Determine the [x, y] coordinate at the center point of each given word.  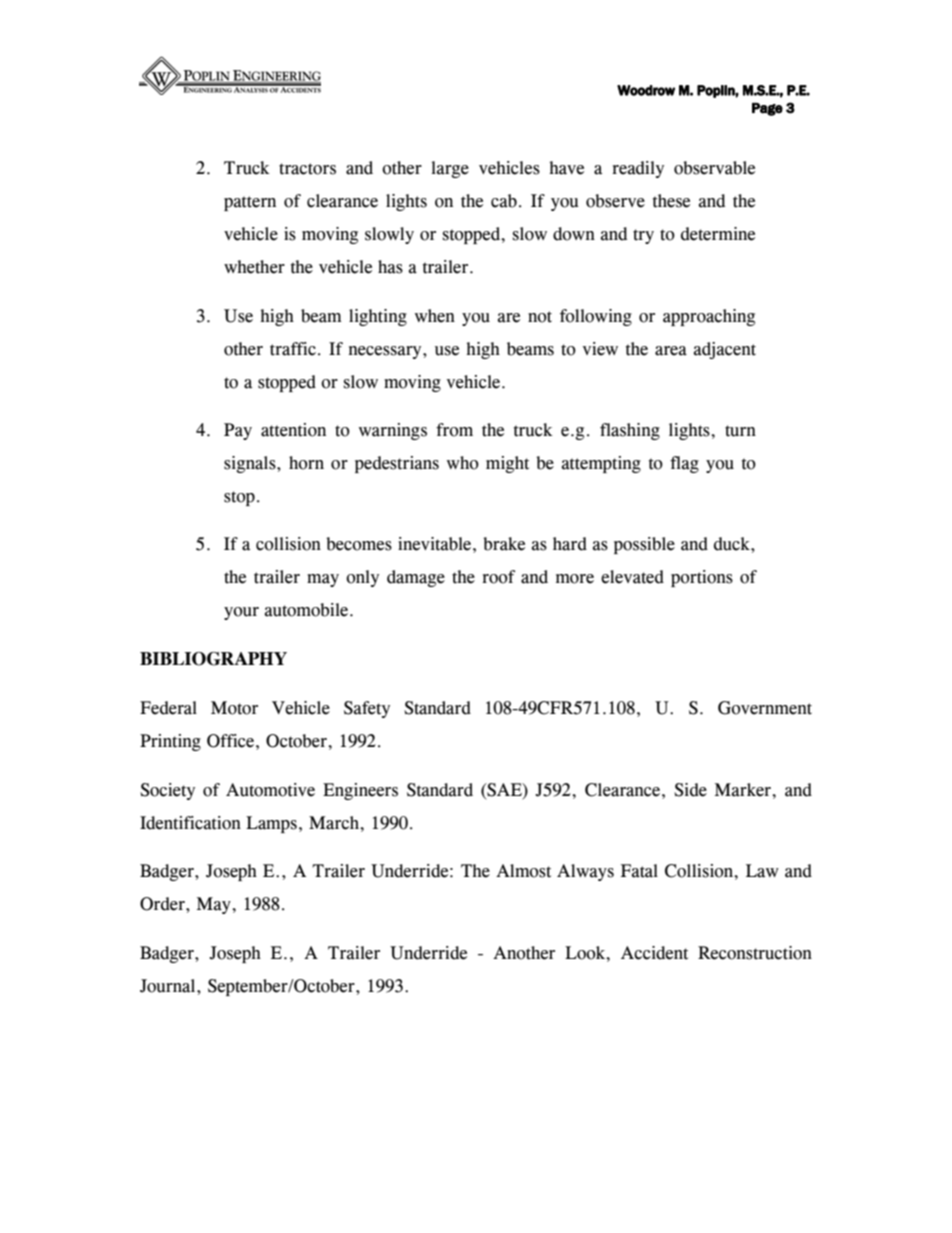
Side [690, 790]
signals [251, 464]
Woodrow [646, 90]
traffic [293, 349]
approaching [709, 317]
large [450, 169]
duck [733, 544]
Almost [523, 871]
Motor [234, 708]
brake [504, 544]
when [435, 316]
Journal [169, 986]
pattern [250, 203]
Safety [367, 709]
